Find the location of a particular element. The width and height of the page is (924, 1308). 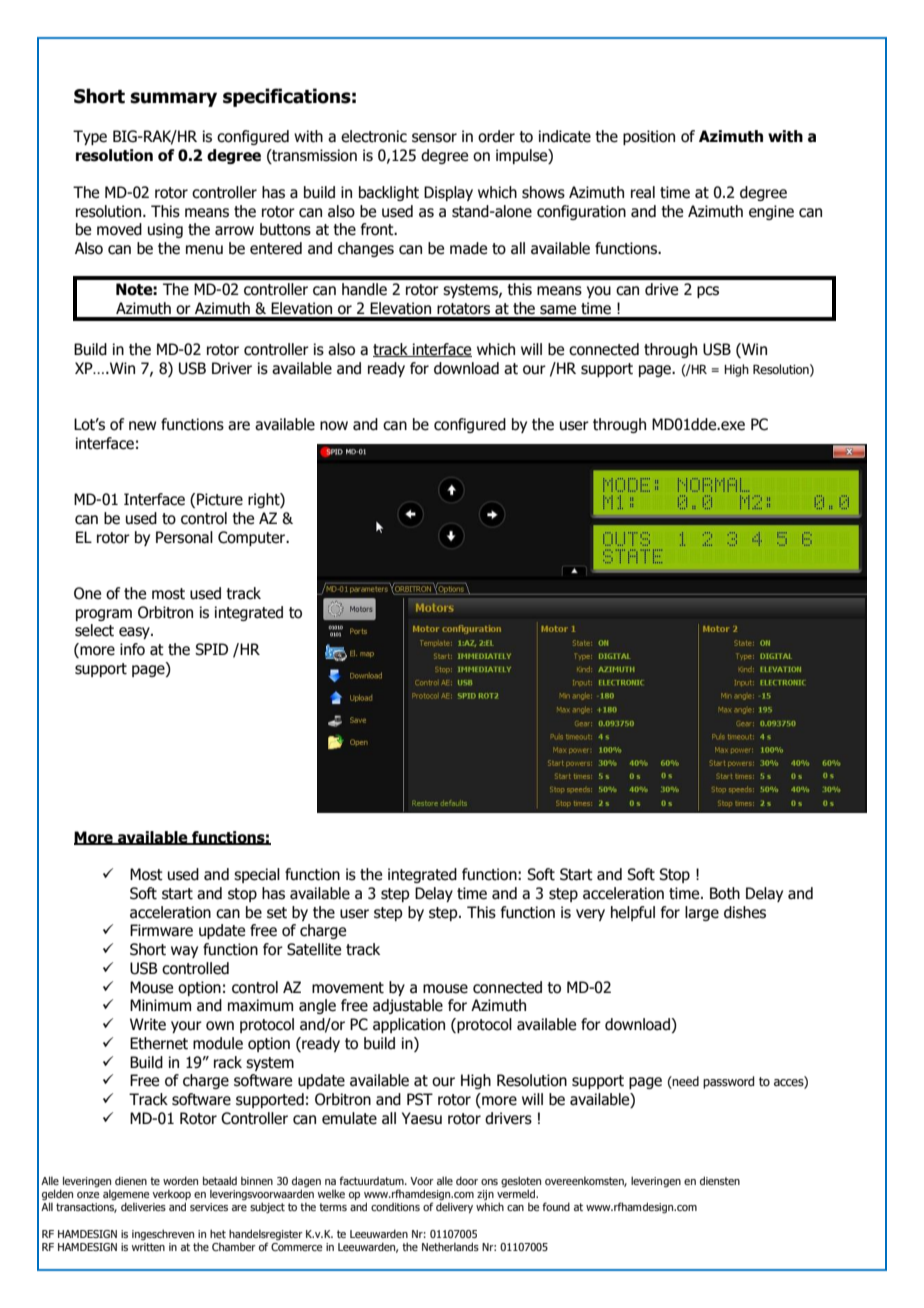

position is located at coordinates (649, 137).
